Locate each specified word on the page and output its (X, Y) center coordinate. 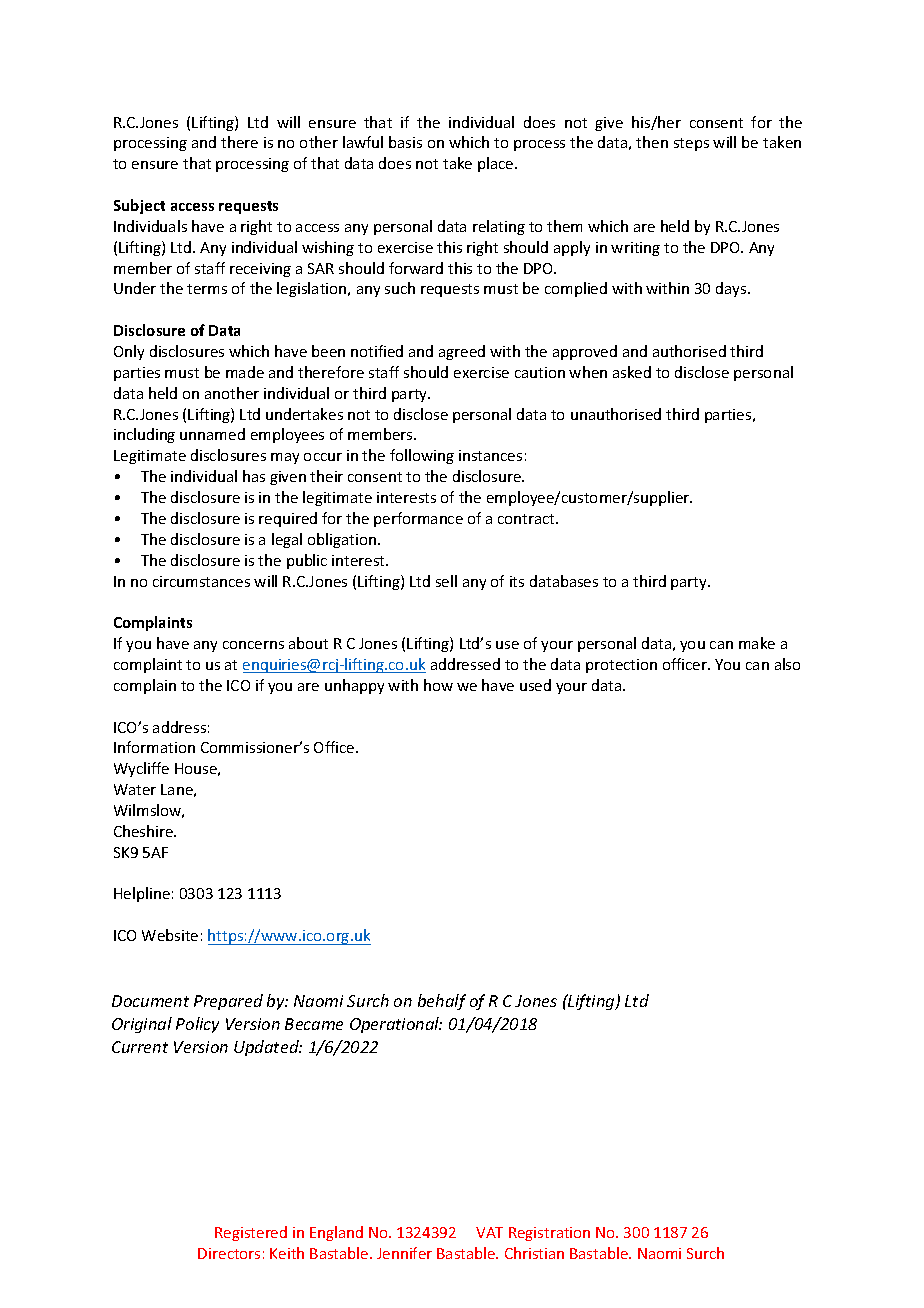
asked (632, 372)
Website (170, 935)
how (438, 685)
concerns (253, 645)
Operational (396, 1025)
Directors (229, 1253)
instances (490, 455)
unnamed (212, 434)
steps (691, 144)
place (497, 164)
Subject (139, 206)
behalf (442, 1002)
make (757, 643)
